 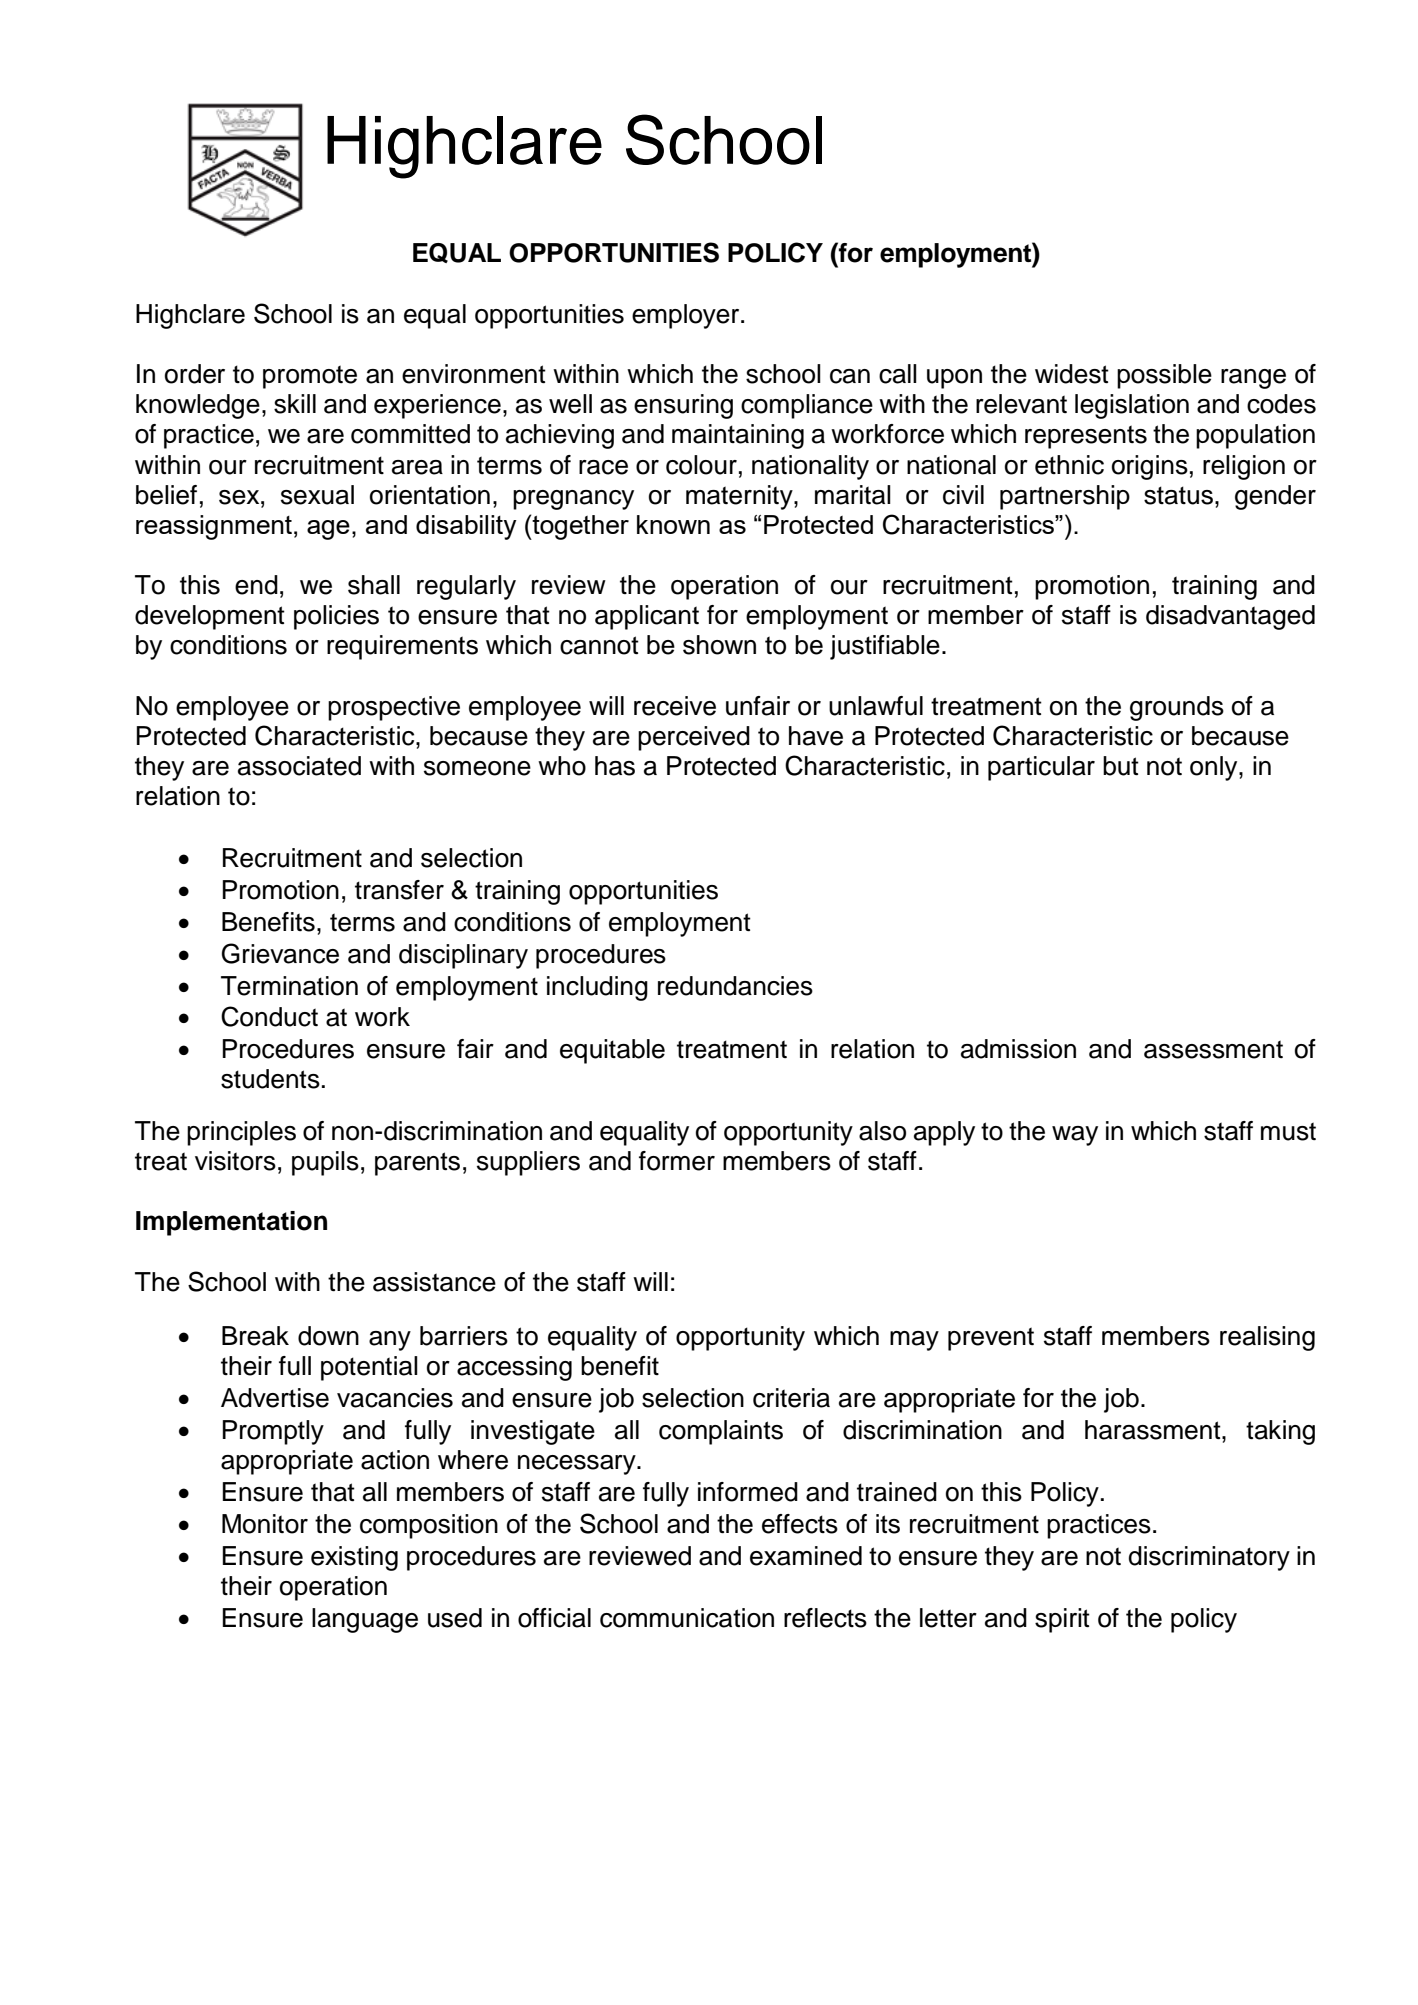 I want to click on employer, so click(x=687, y=316).
